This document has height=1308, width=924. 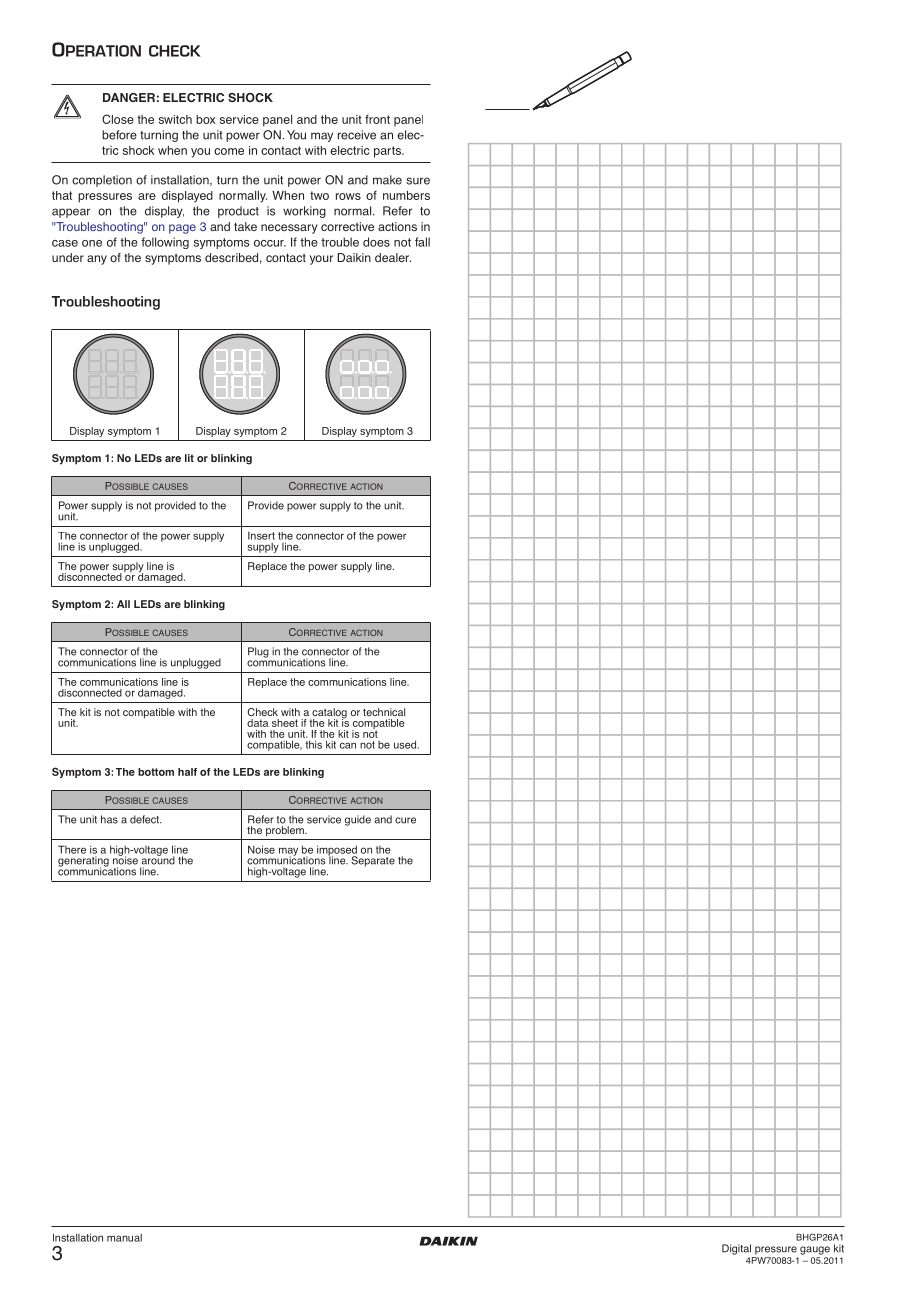 I want to click on defect, so click(x=145, y=819).
